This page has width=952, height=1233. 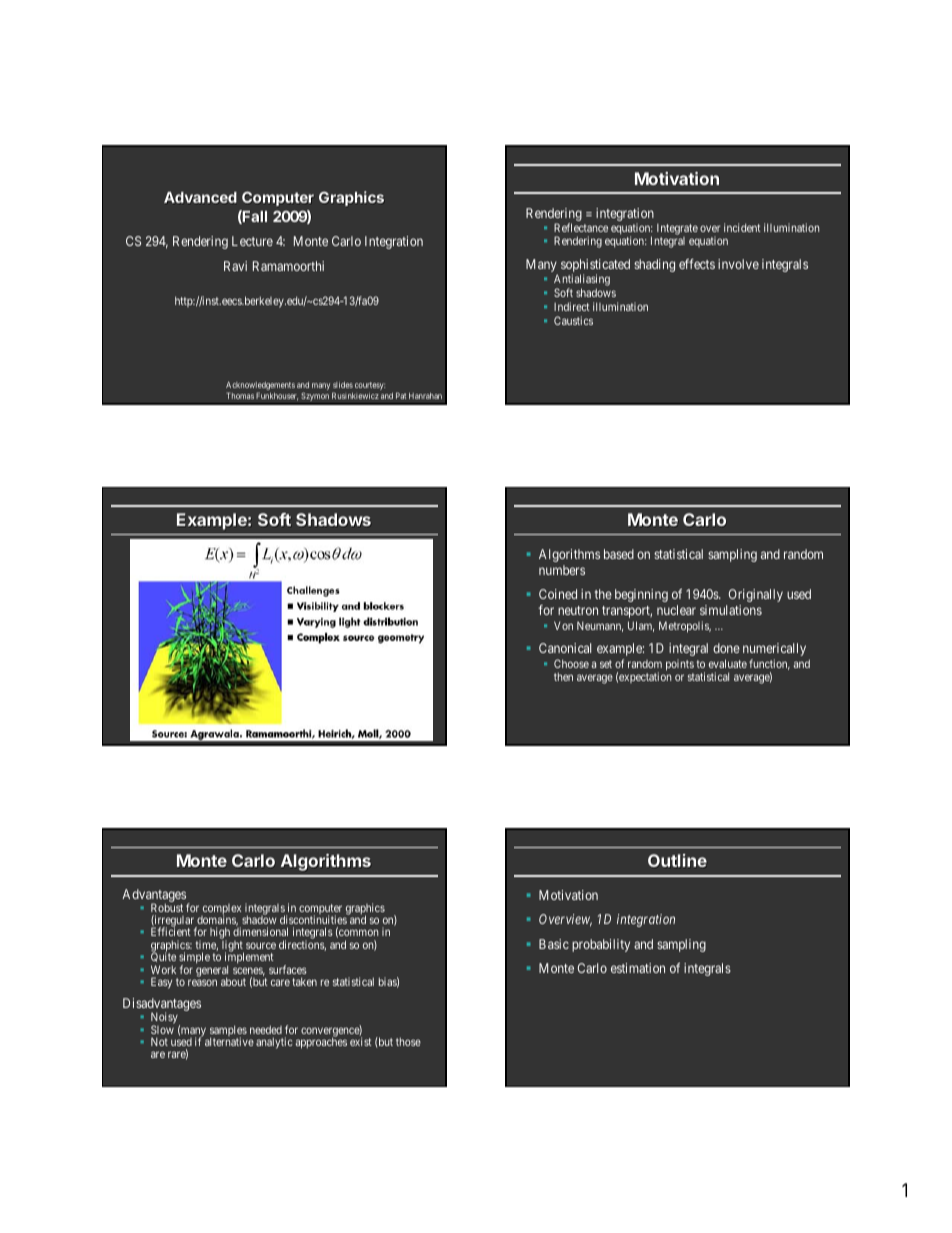 What do you see at coordinates (581, 227) in the page?
I see `Reflectance` at bounding box center [581, 227].
